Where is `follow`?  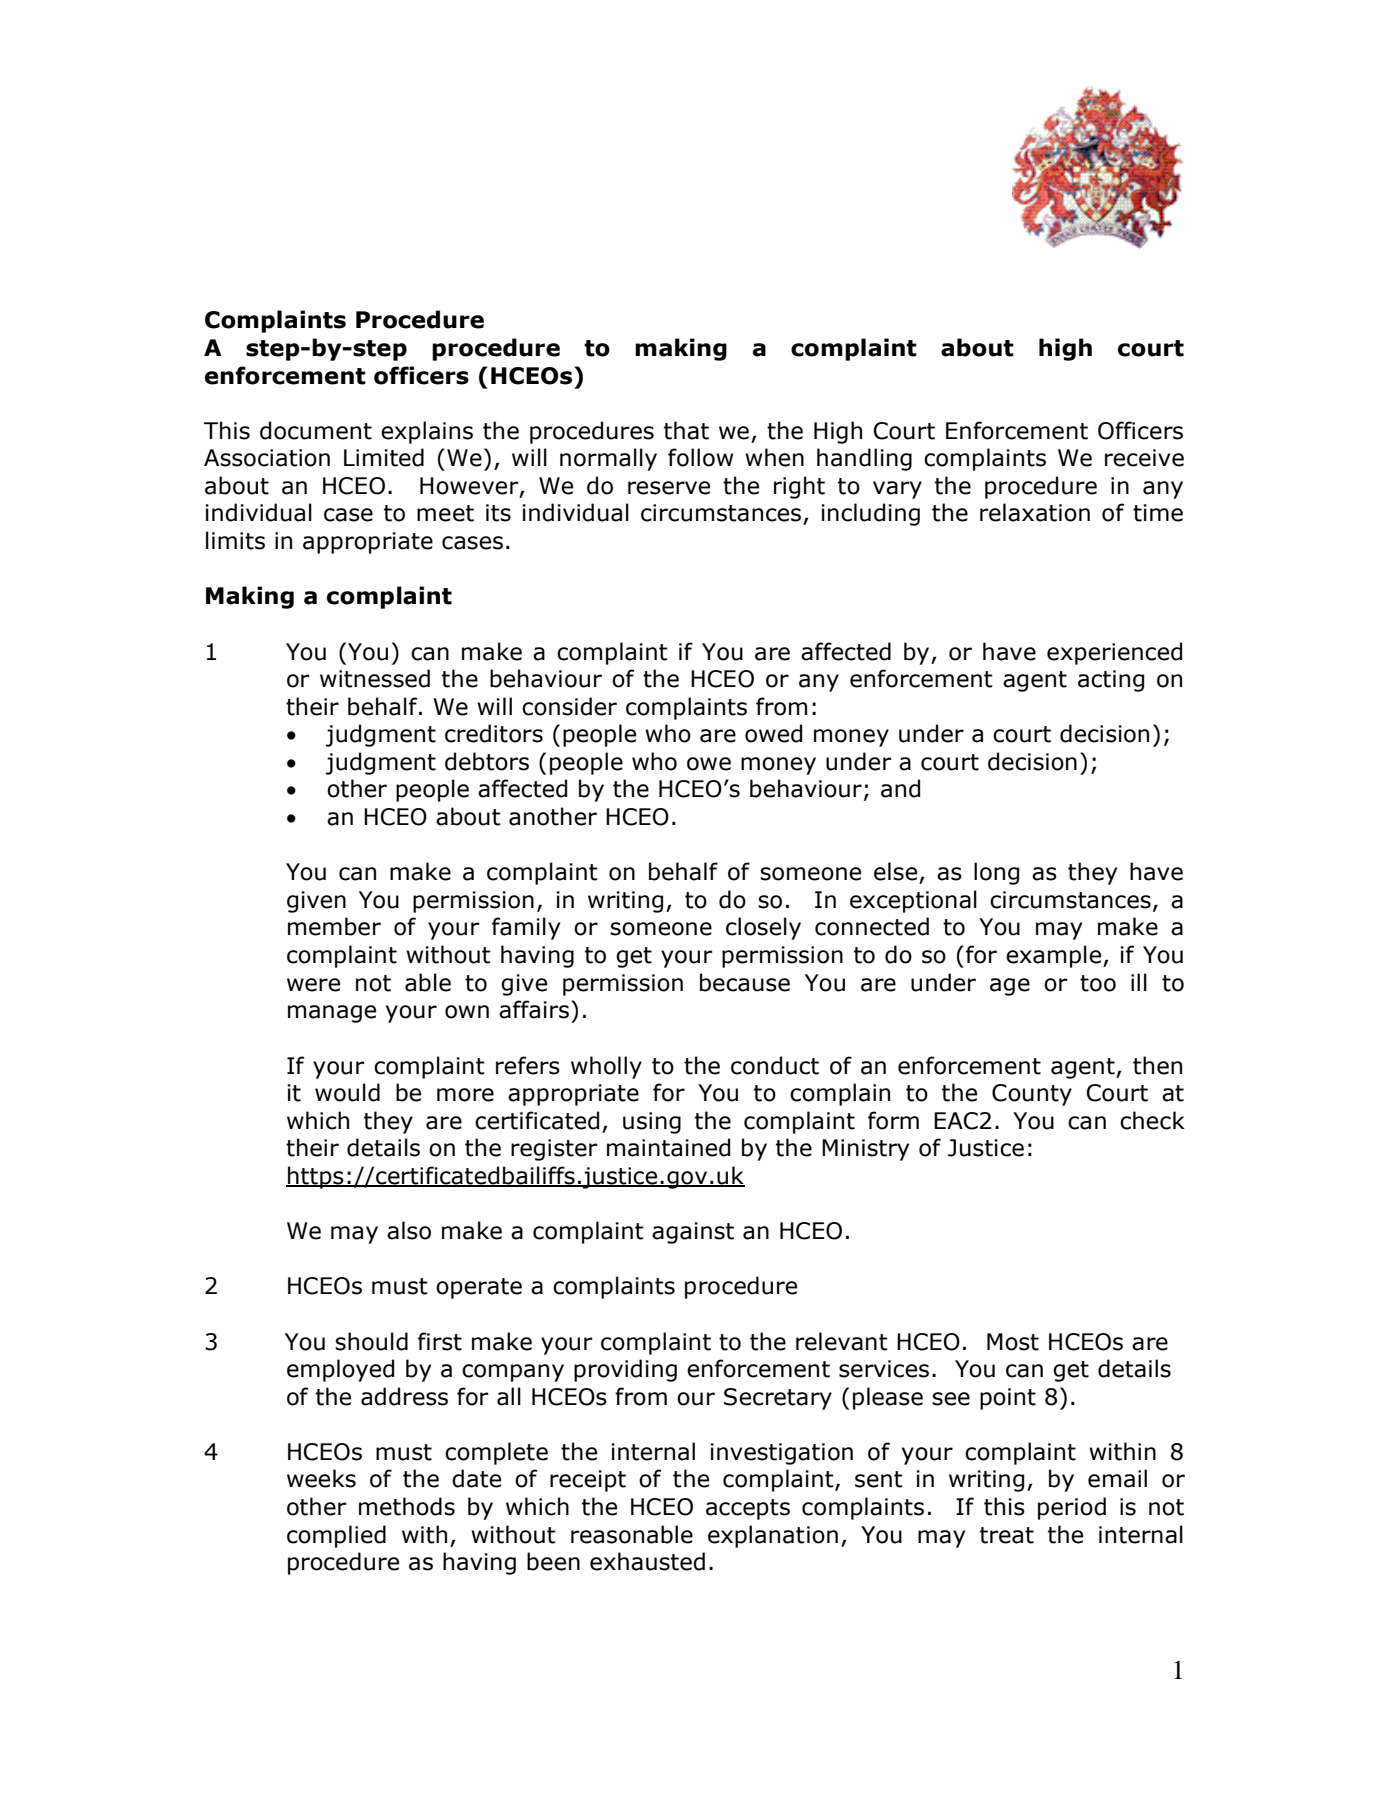 follow is located at coordinates (700, 457).
